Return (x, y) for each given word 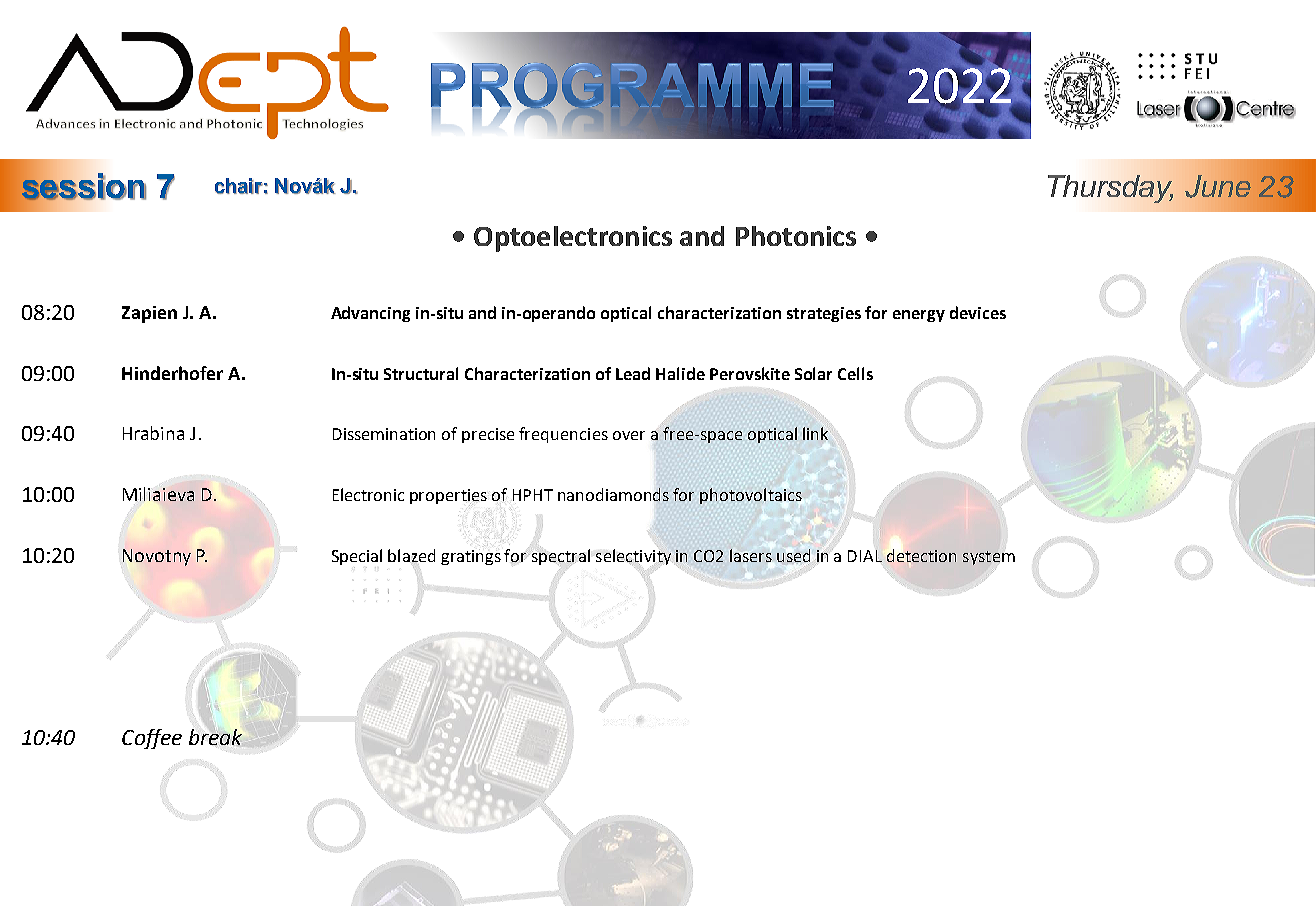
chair (239, 186)
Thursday (1110, 189)
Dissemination (384, 434)
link (815, 433)
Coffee (152, 739)
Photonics (796, 236)
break (215, 737)
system (989, 558)
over (629, 435)
